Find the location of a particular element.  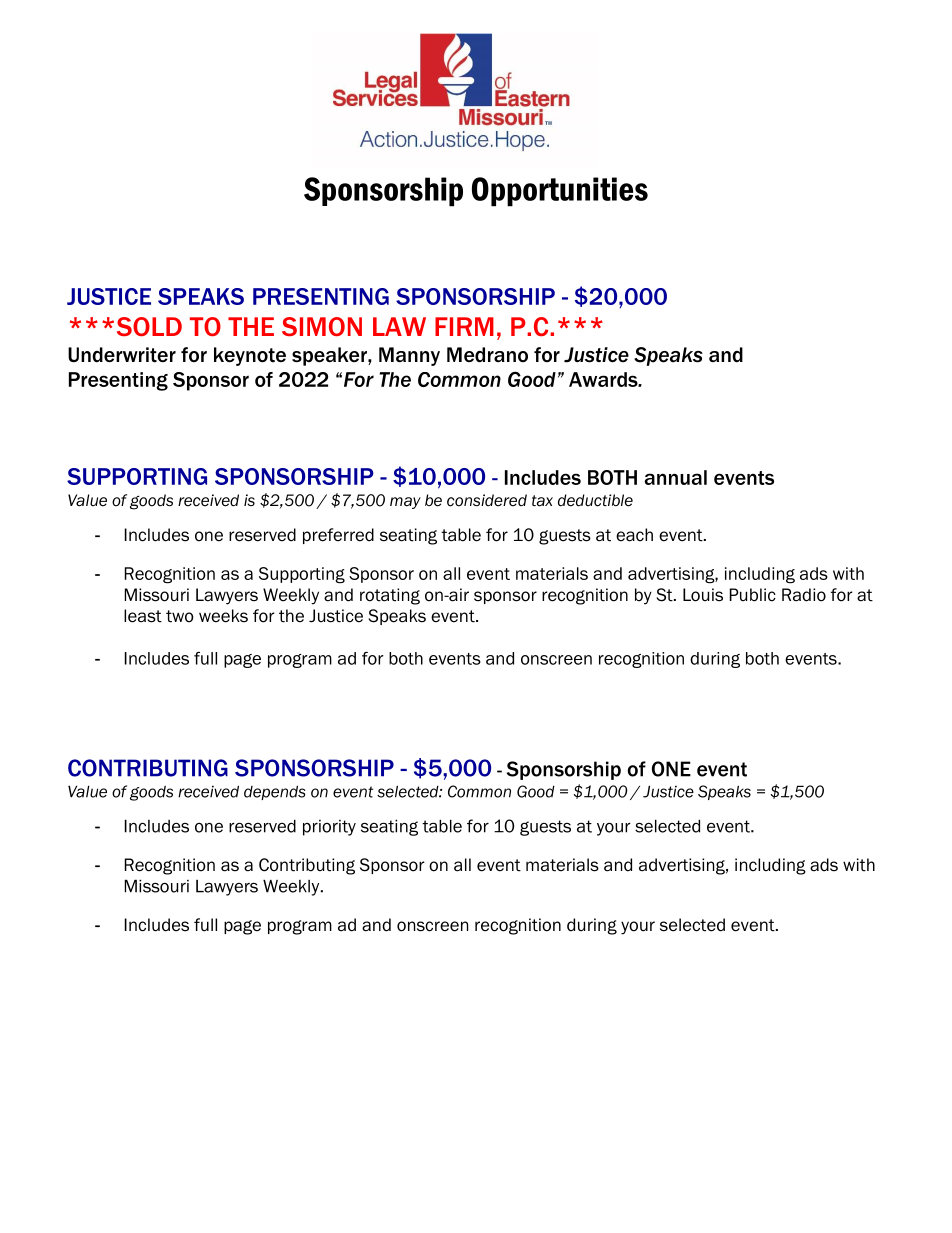

Louis is located at coordinates (703, 595).
